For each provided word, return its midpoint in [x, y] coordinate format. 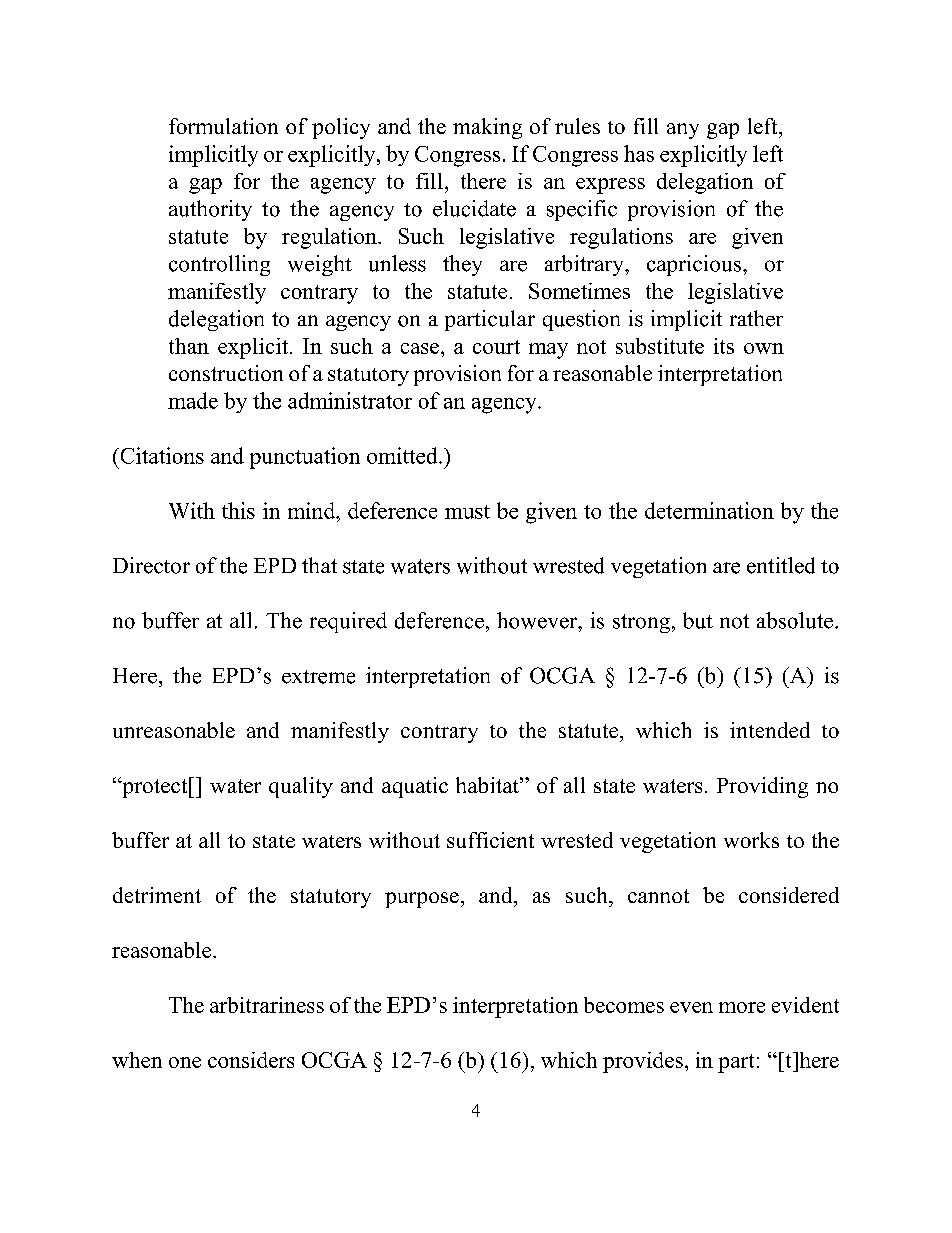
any [683, 131]
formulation [223, 126]
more [742, 1007]
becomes [624, 1005]
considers [251, 1060]
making [487, 128]
